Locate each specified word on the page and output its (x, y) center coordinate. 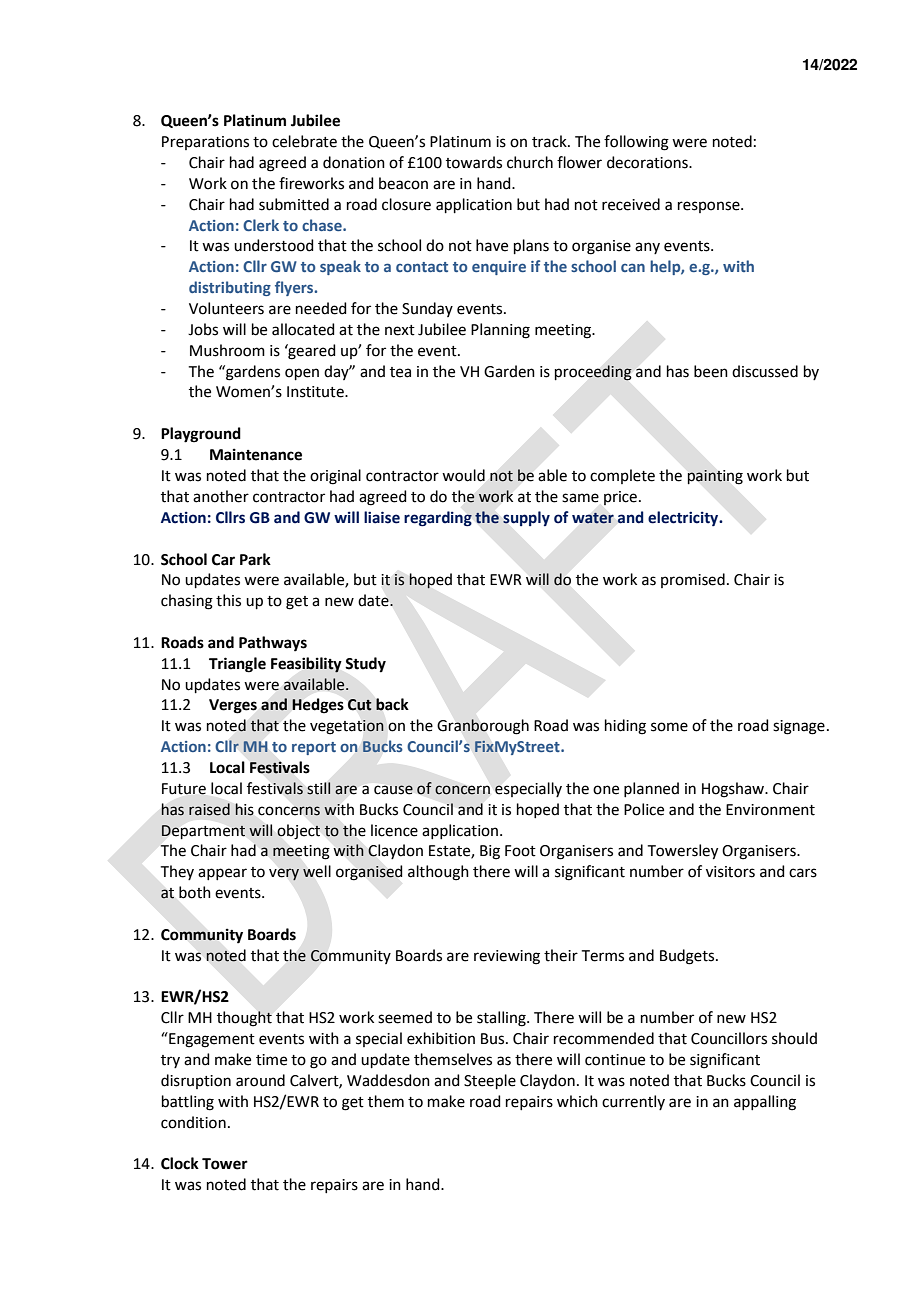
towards (474, 162)
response (710, 207)
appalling (765, 1103)
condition (193, 1122)
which (577, 1101)
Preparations (205, 143)
